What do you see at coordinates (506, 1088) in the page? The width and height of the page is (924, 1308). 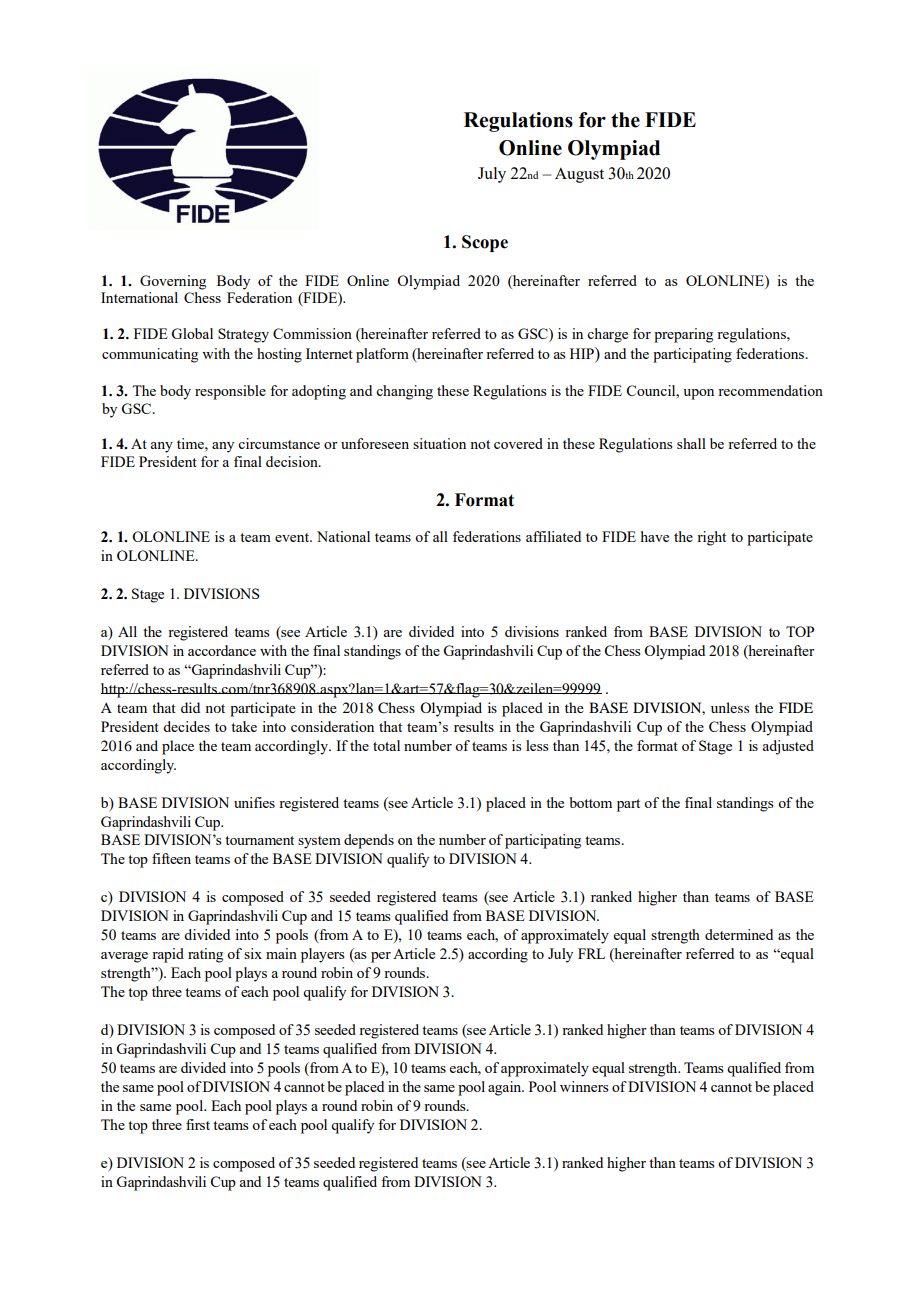 I see `again` at bounding box center [506, 1088].
